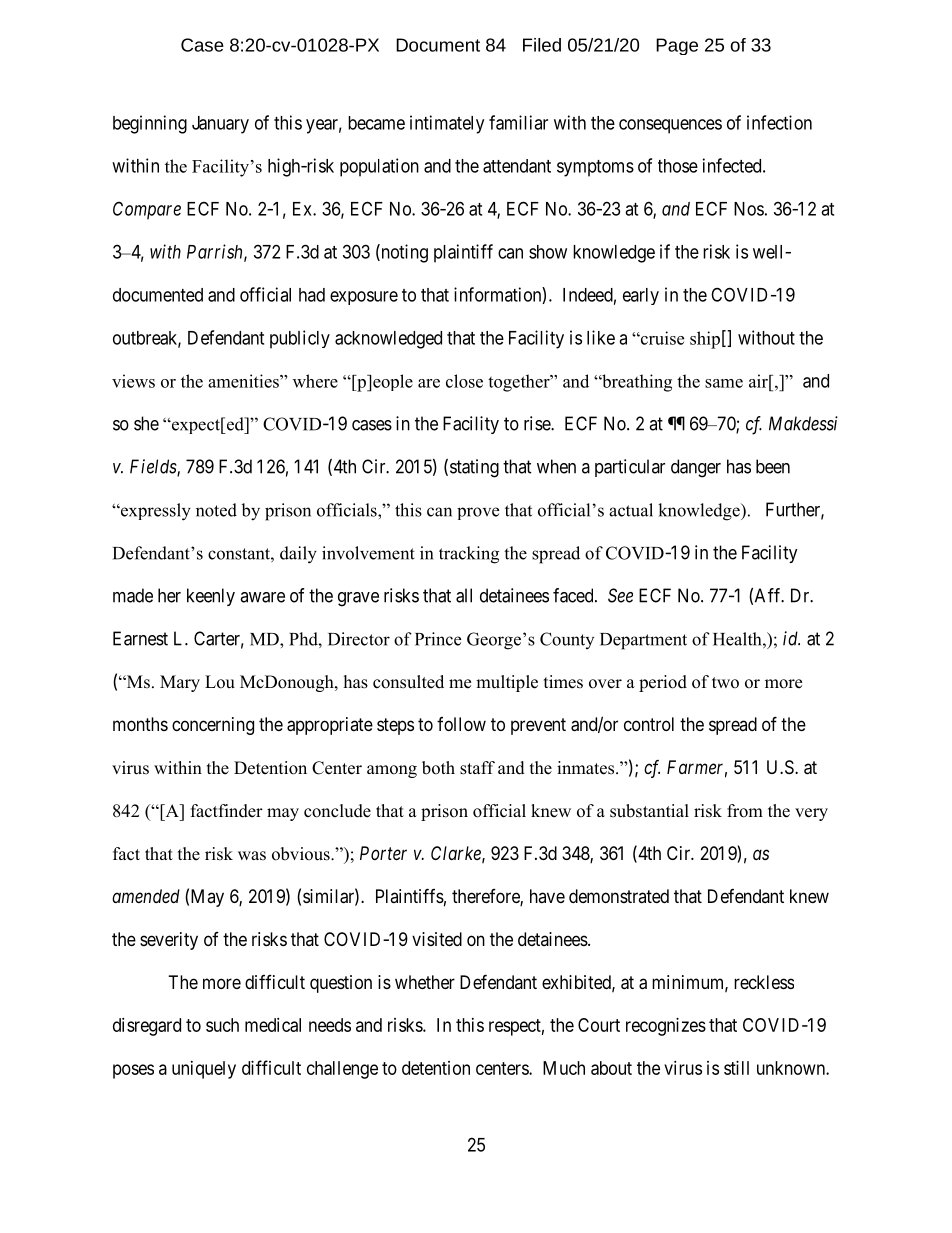 Image resolution: width=952 pixels, height=1233 pixels. What do you see at coordinates (222, 1025) in the screenshot?
I see `such` at bounding box center [222, 1025].
